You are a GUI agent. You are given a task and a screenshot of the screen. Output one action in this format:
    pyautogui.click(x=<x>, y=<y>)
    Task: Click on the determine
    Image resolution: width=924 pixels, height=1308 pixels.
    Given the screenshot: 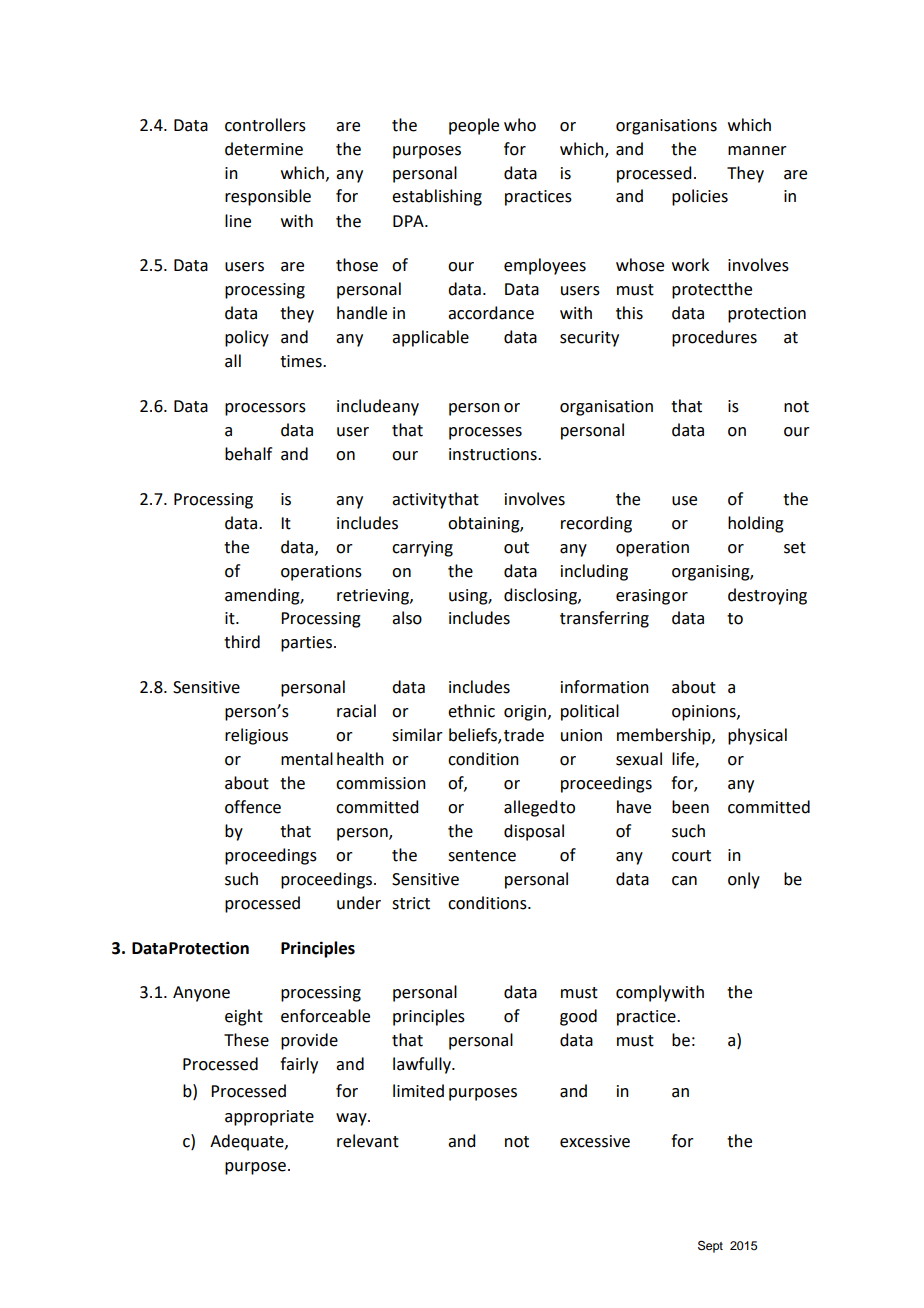 What is the action you would take?
    pyautogui.click(x=264, y=149)
